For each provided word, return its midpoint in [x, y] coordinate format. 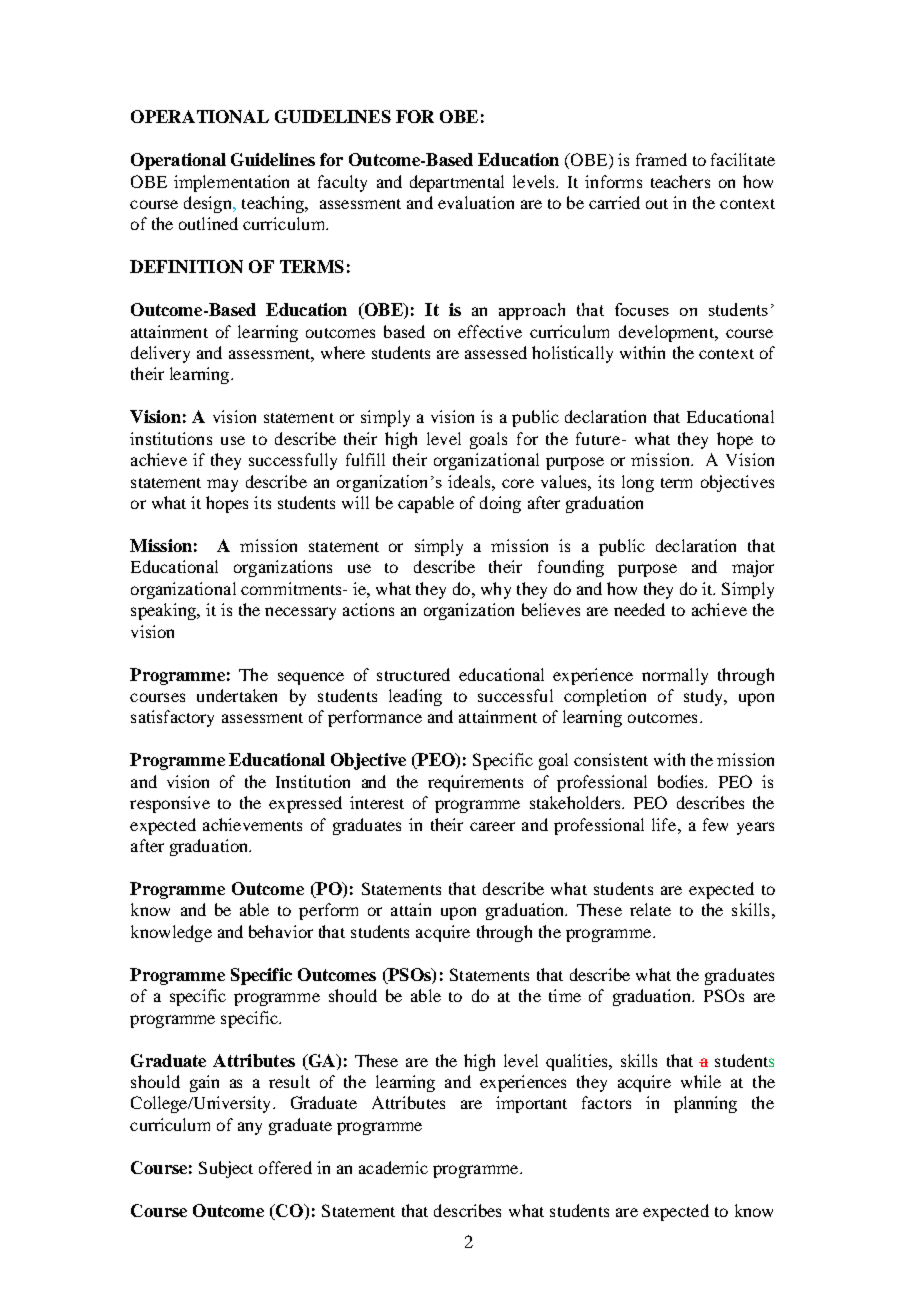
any [250, 1128]
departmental [457, 183]
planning [705, 1104]
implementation [231, 183]
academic [393, 1167]
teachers [680, 181]
